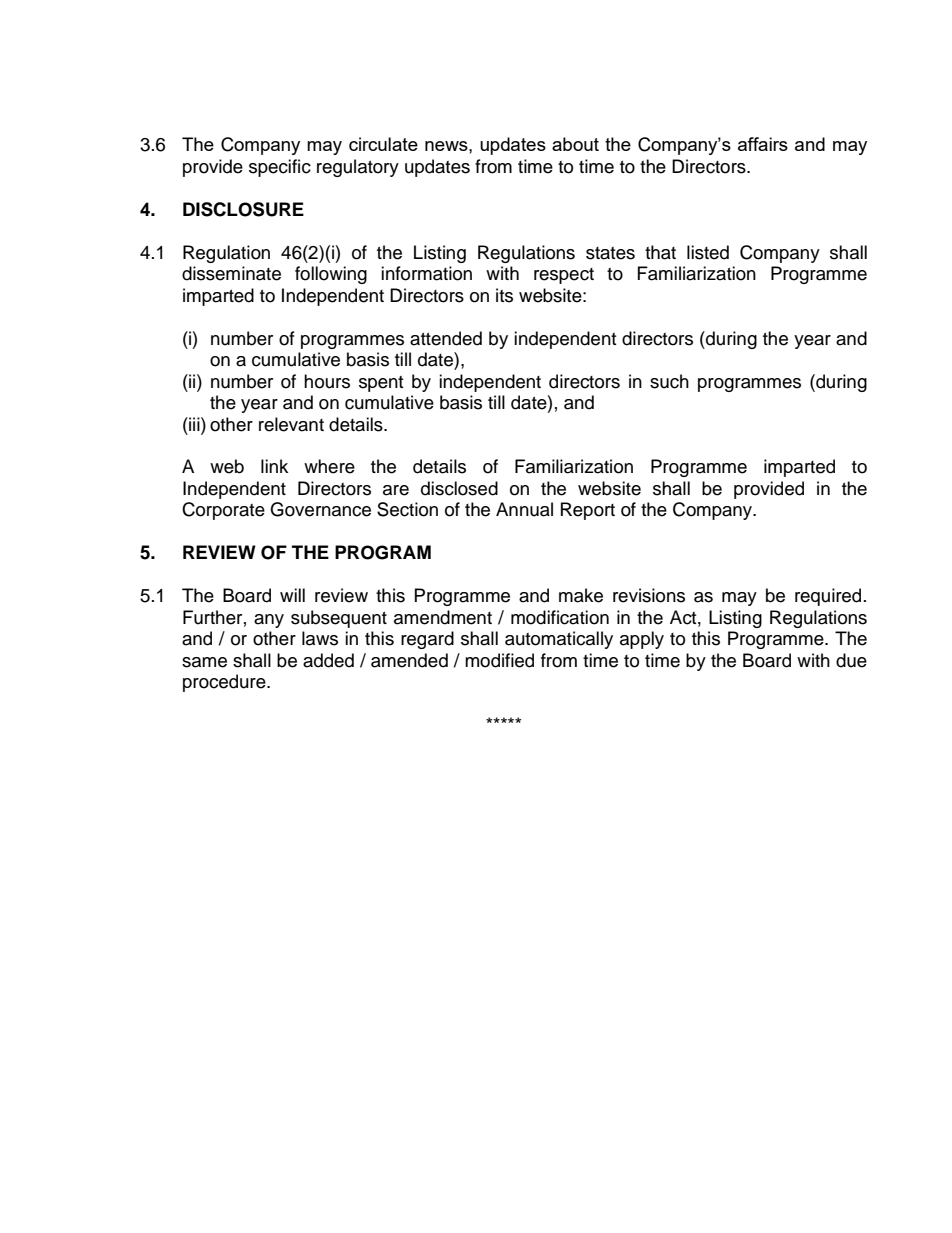 The height and width of the screenshot is (1233, 952). I want to click on relevant, so click(291, 424).
